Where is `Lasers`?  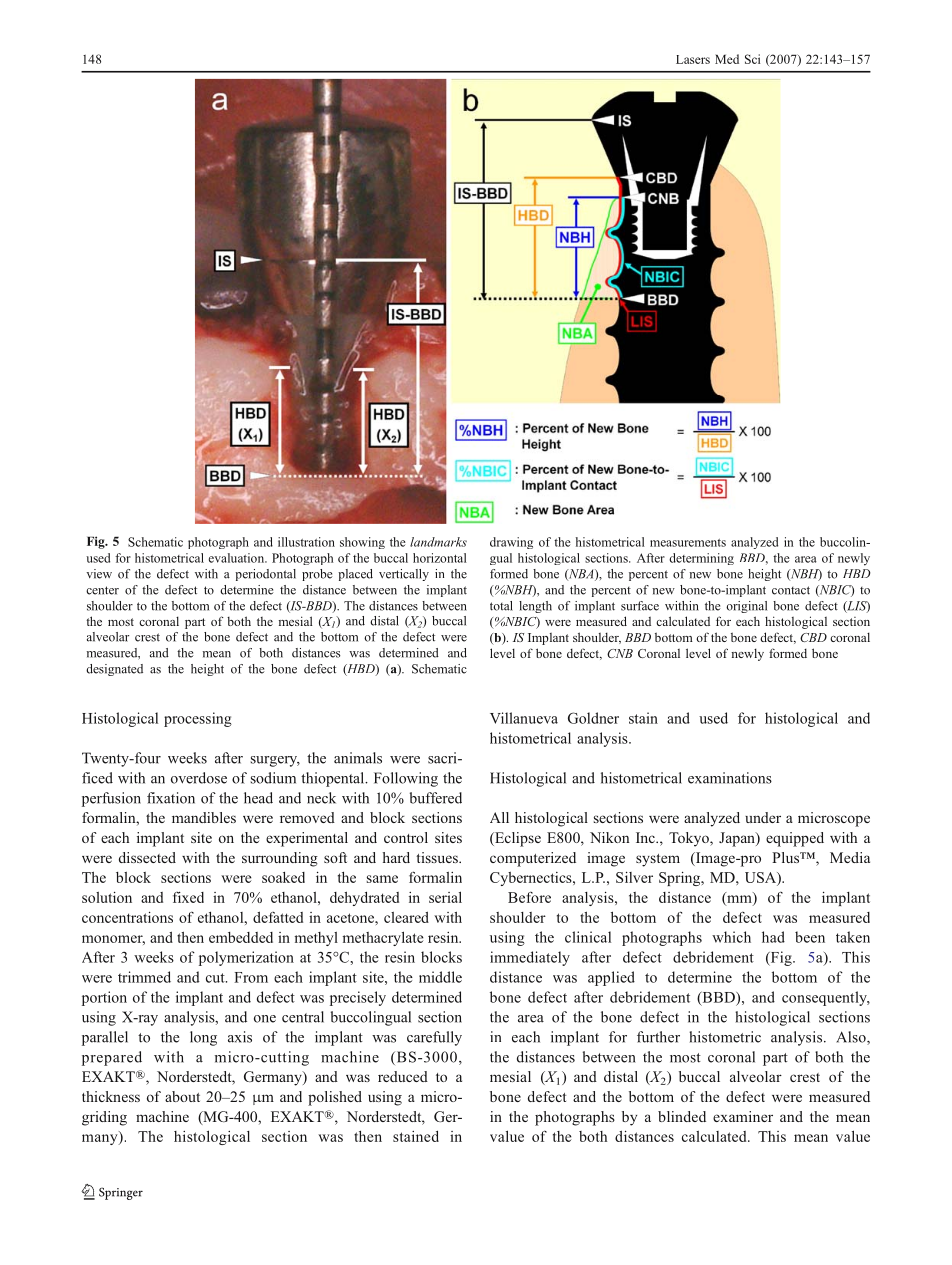 Lasers is located at coordinates (693, 59).
